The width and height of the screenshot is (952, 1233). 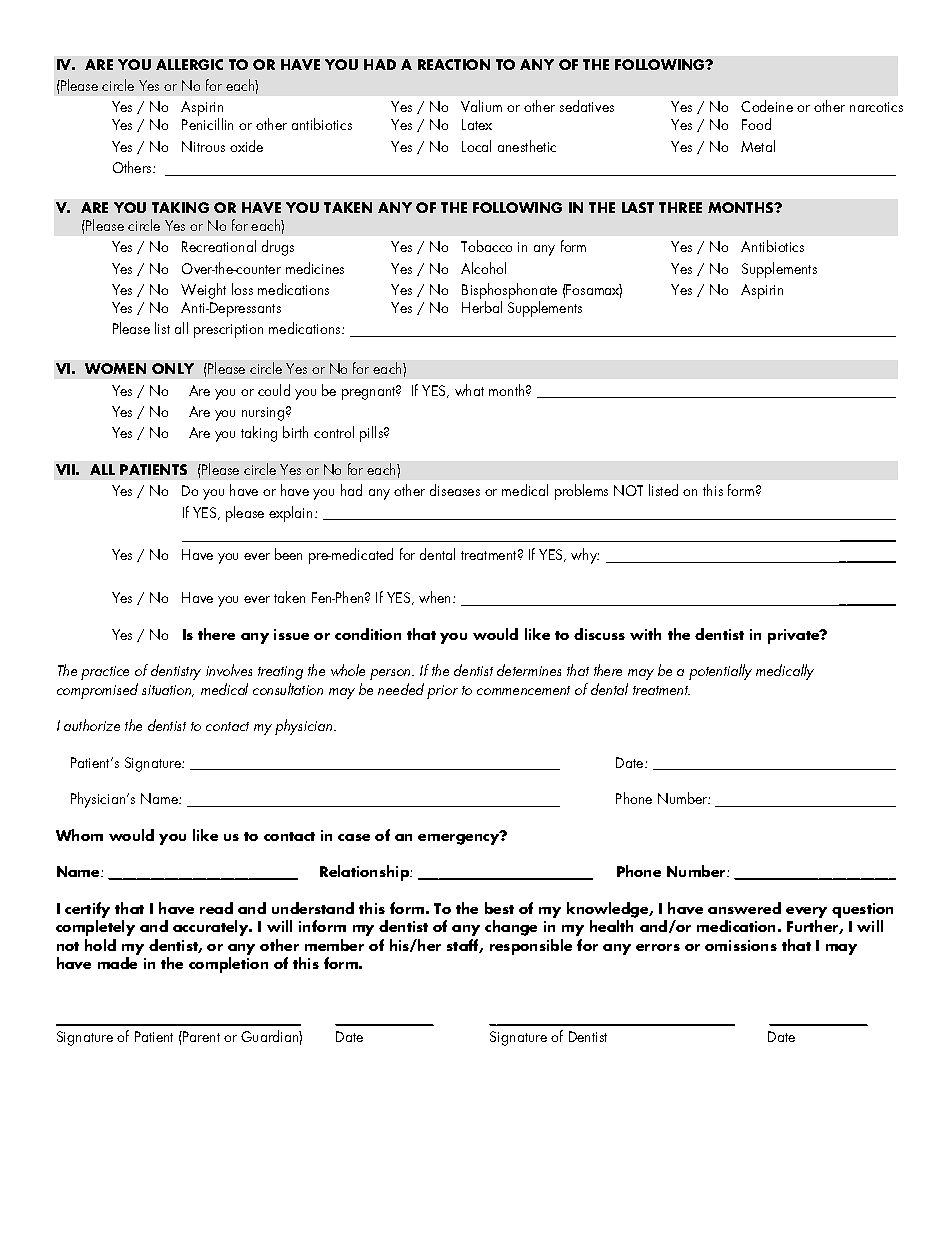 I want to click on problems, so click(x=581, y=492).
